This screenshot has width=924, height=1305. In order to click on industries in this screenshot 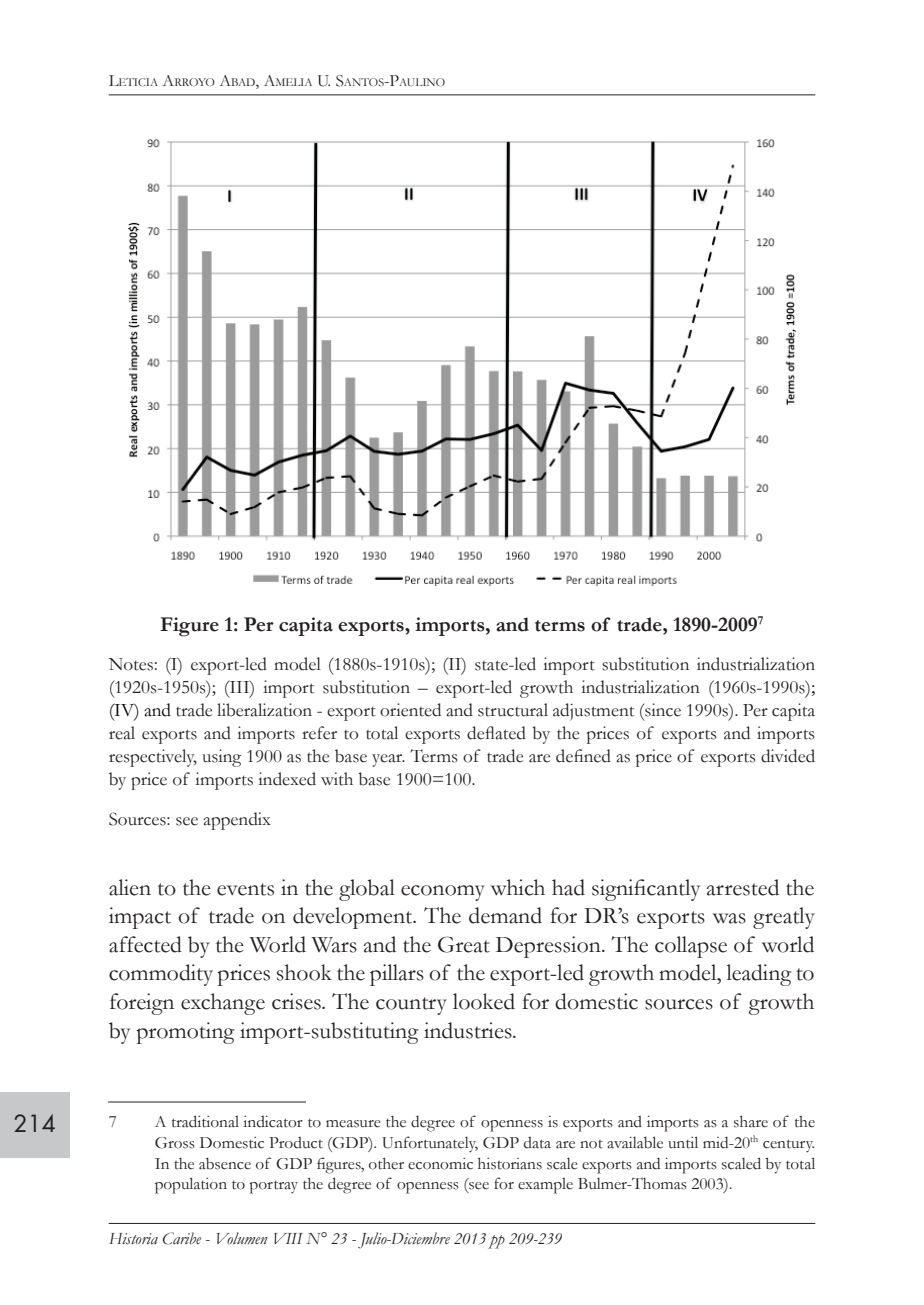, I will do `click(469, 1030)`.
